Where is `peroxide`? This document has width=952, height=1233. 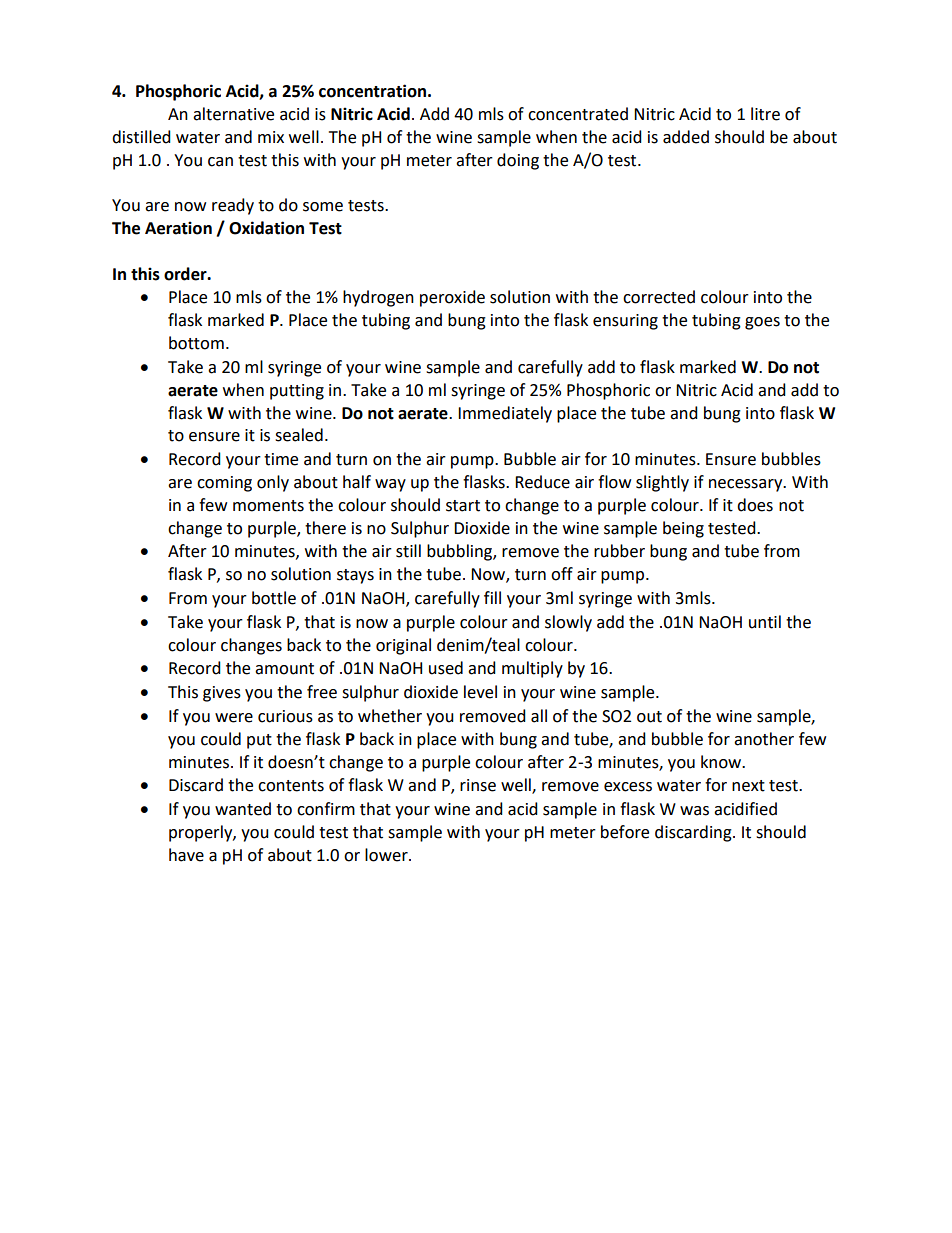
peroxide is located at coordinates (452, 298).
